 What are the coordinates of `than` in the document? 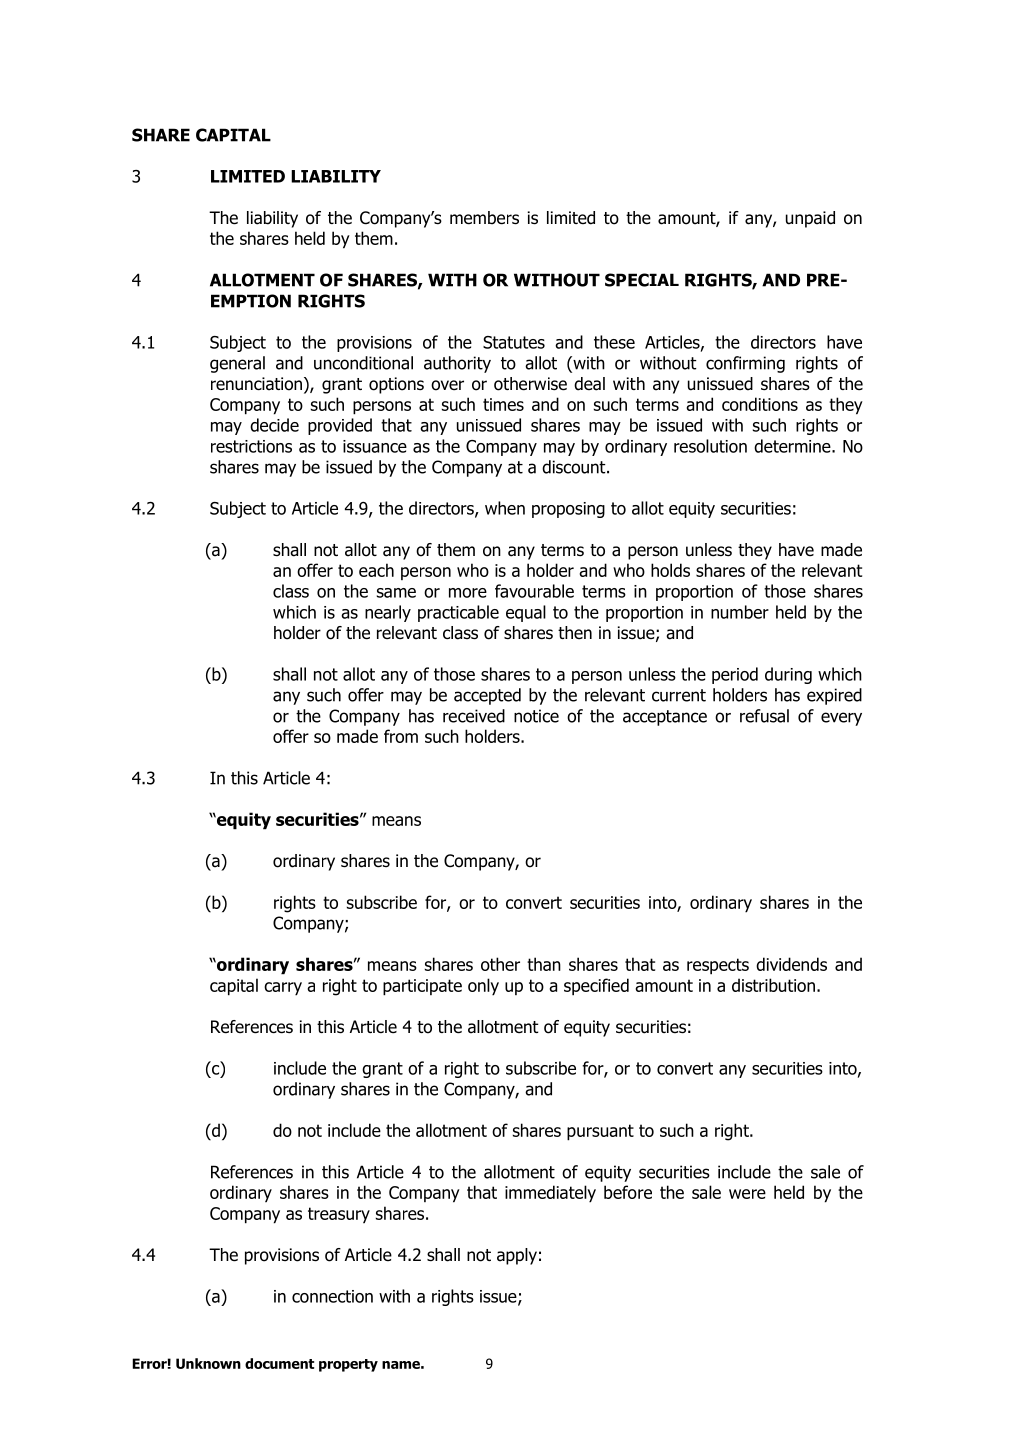 It's located at (544, 964).
